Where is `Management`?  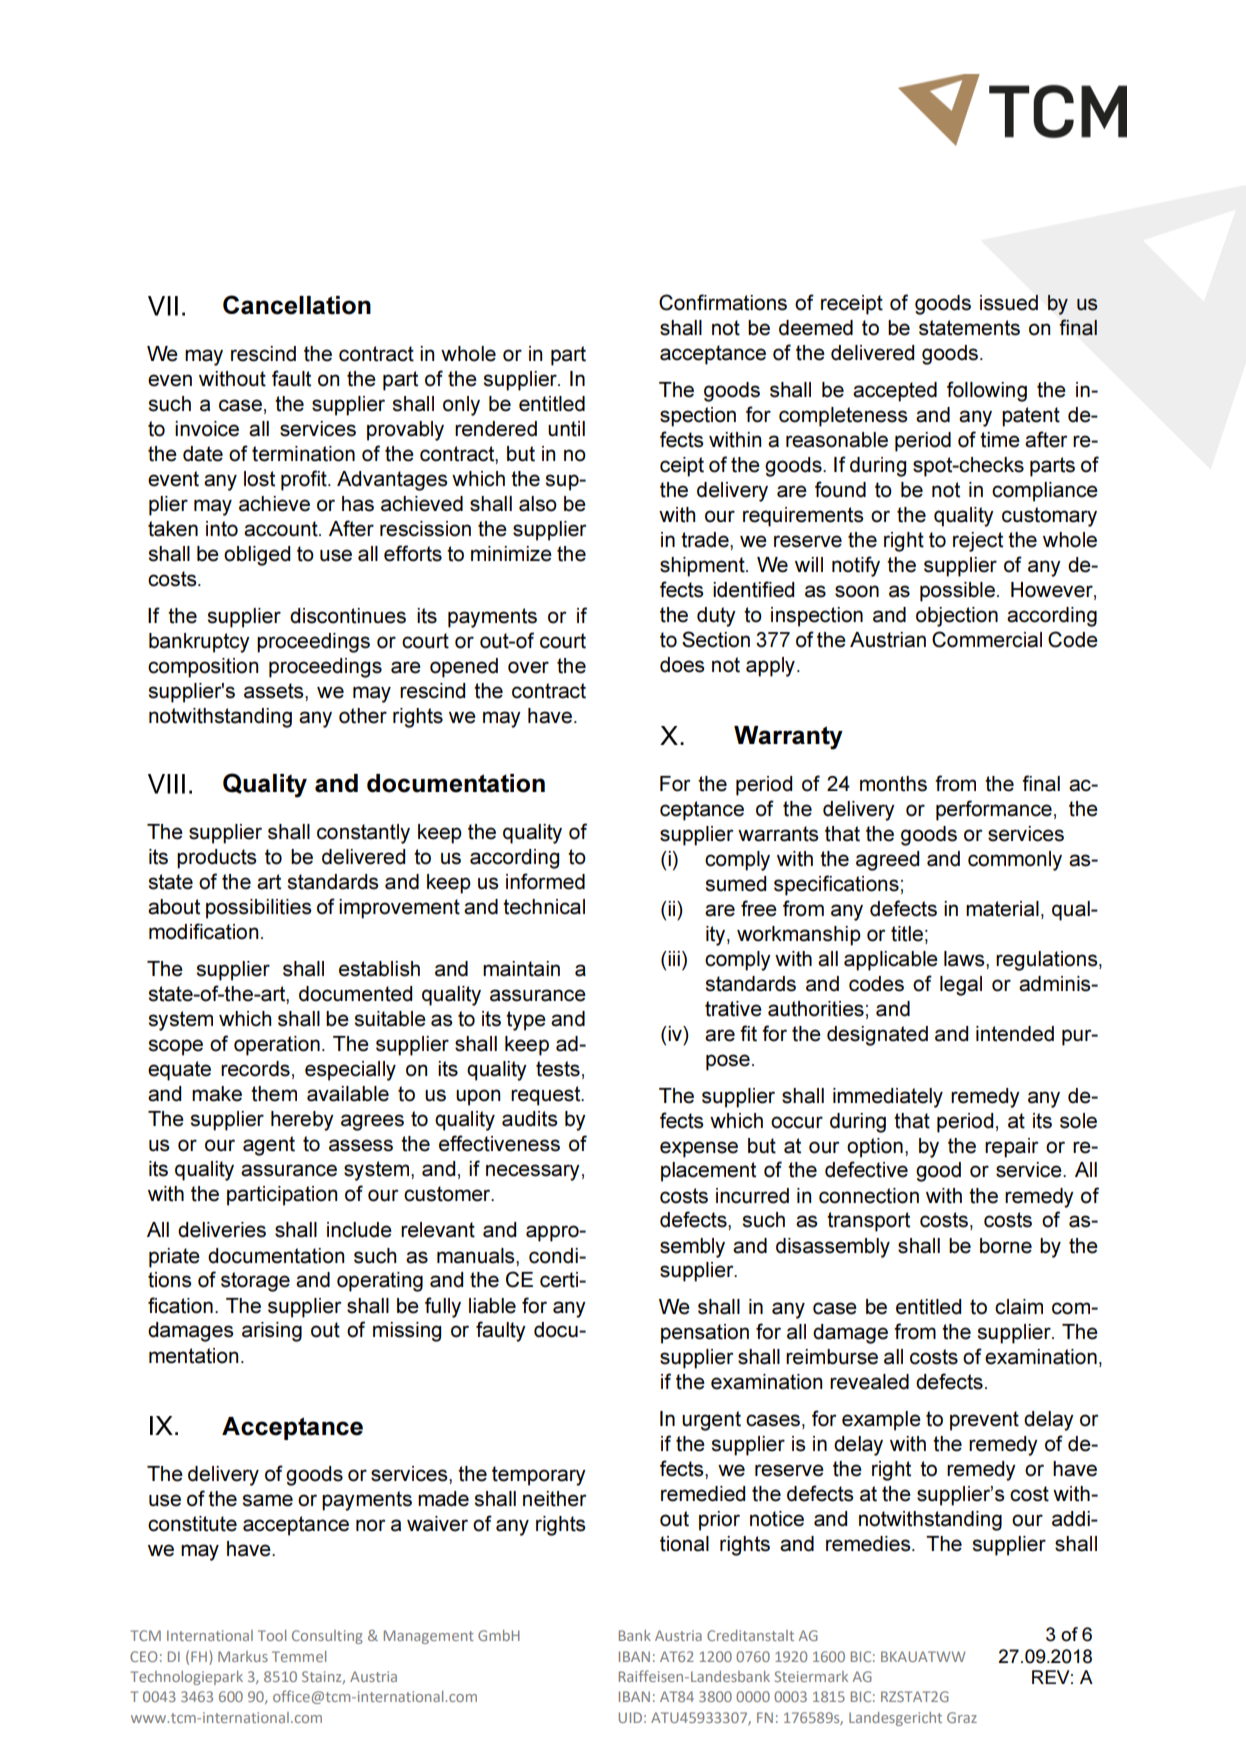
Management is located at coordinates (429, 1637).
